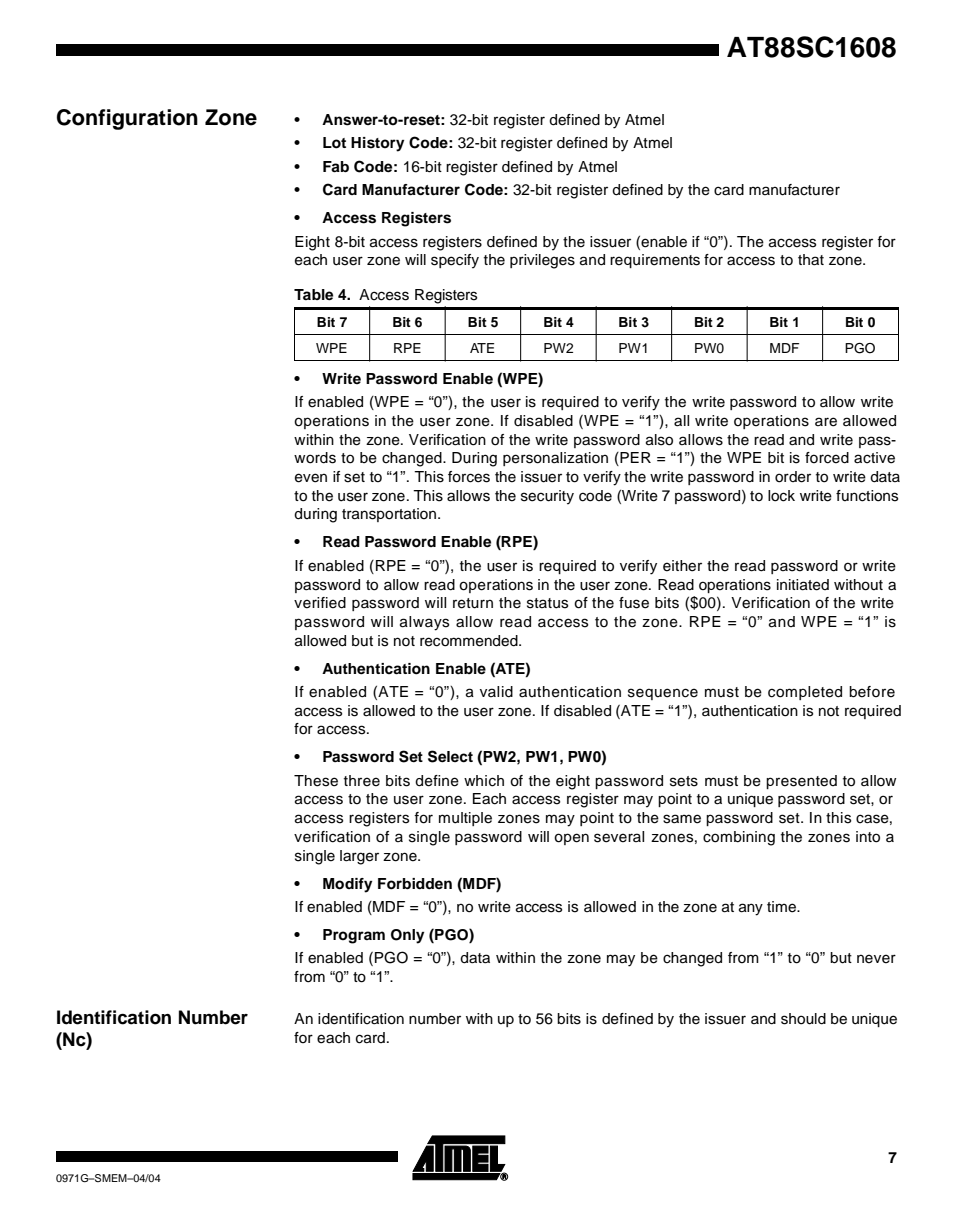 The height and width of the screenshot is (1232, 953). I want to click on are, so click(826, 422).
